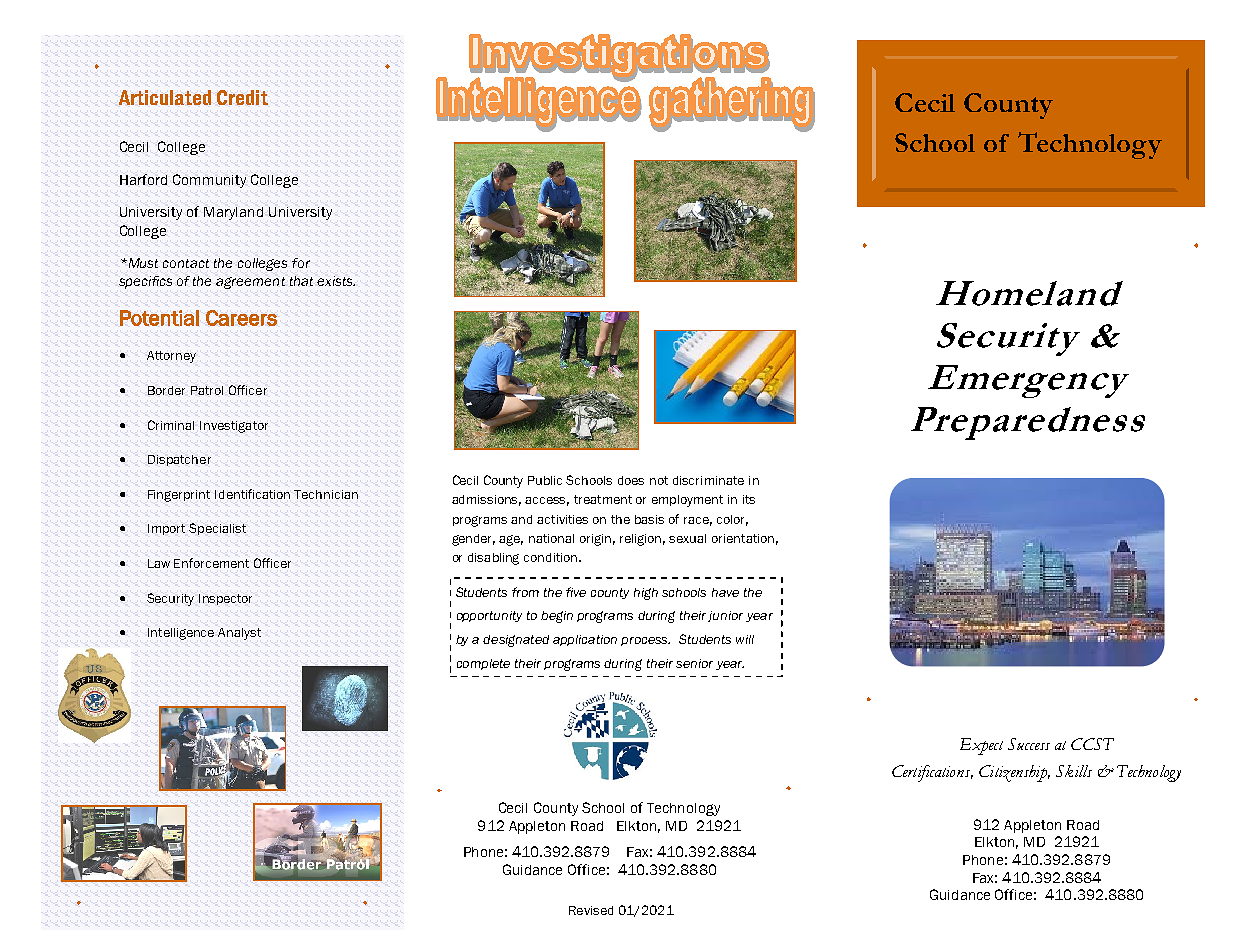 Image resolution: width=1233 pixels, height=952 pixels. Describe the element at coordinates (1014, 773) in the screenshot. I see `Citizenship` at that location.
